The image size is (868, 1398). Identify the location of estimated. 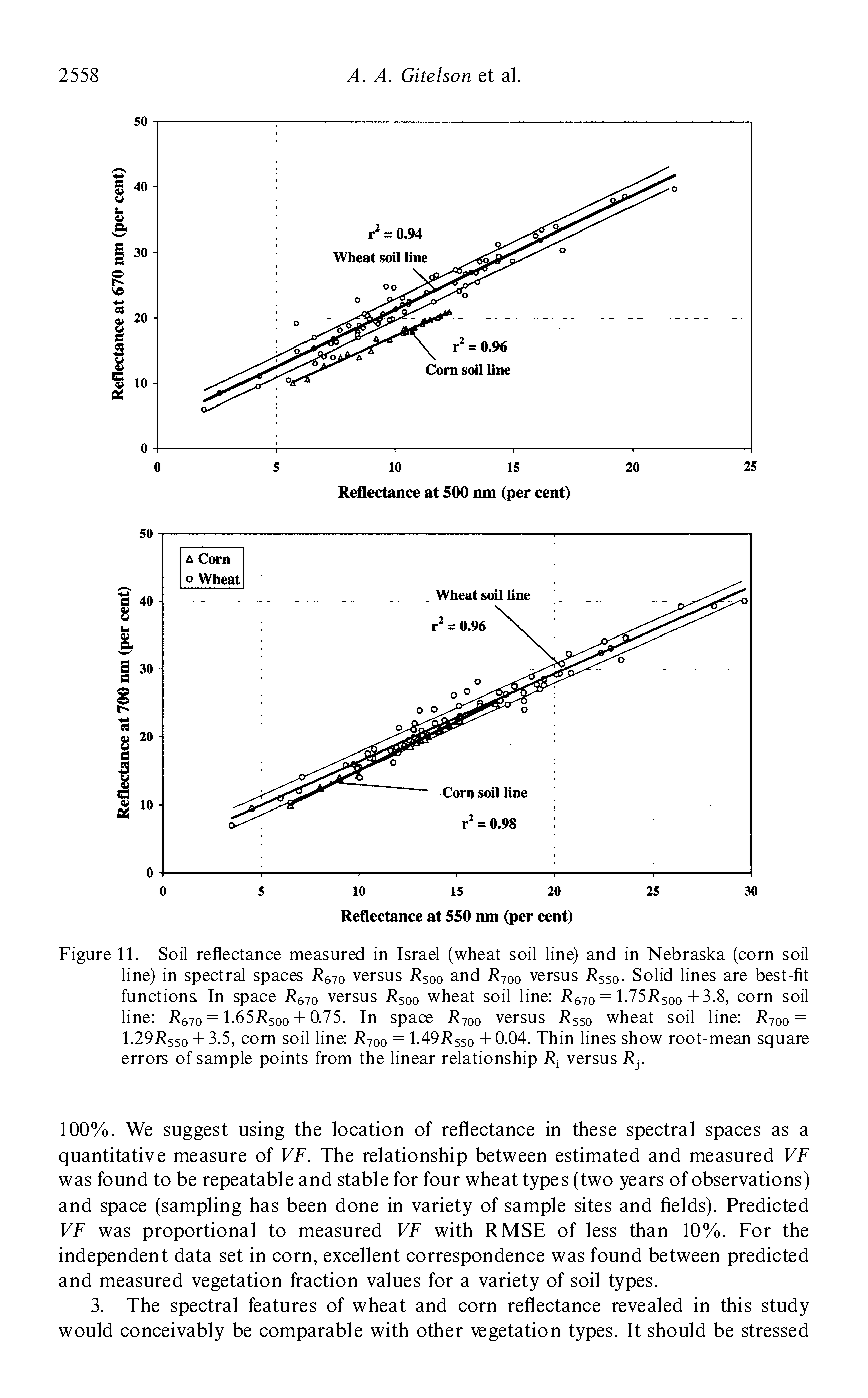
(597, 1154).
